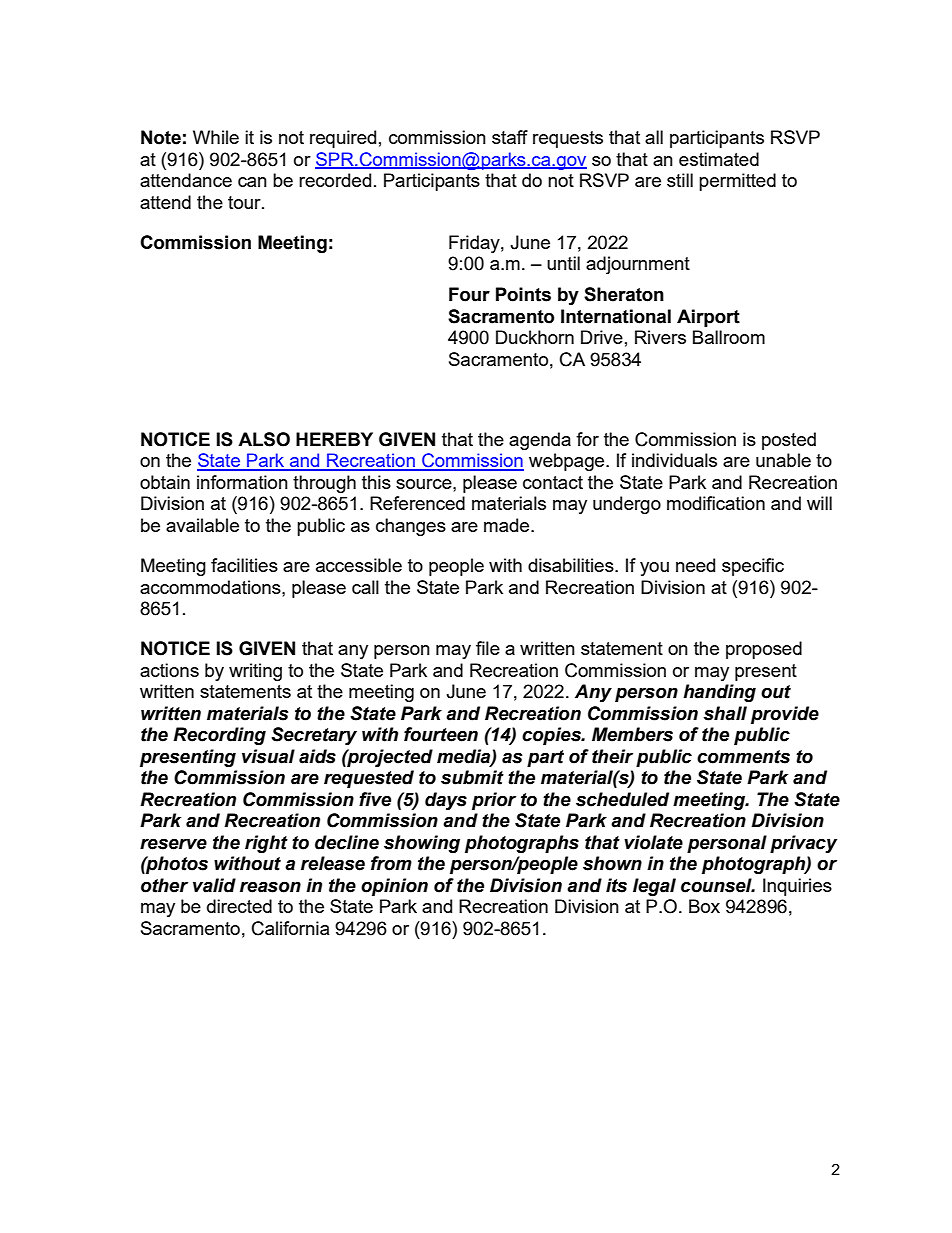 The width and height of the screenshot is (952, 1233). Describe the element at coordinates (394, 887) in the screenshot. I see `opinion` at that location.
